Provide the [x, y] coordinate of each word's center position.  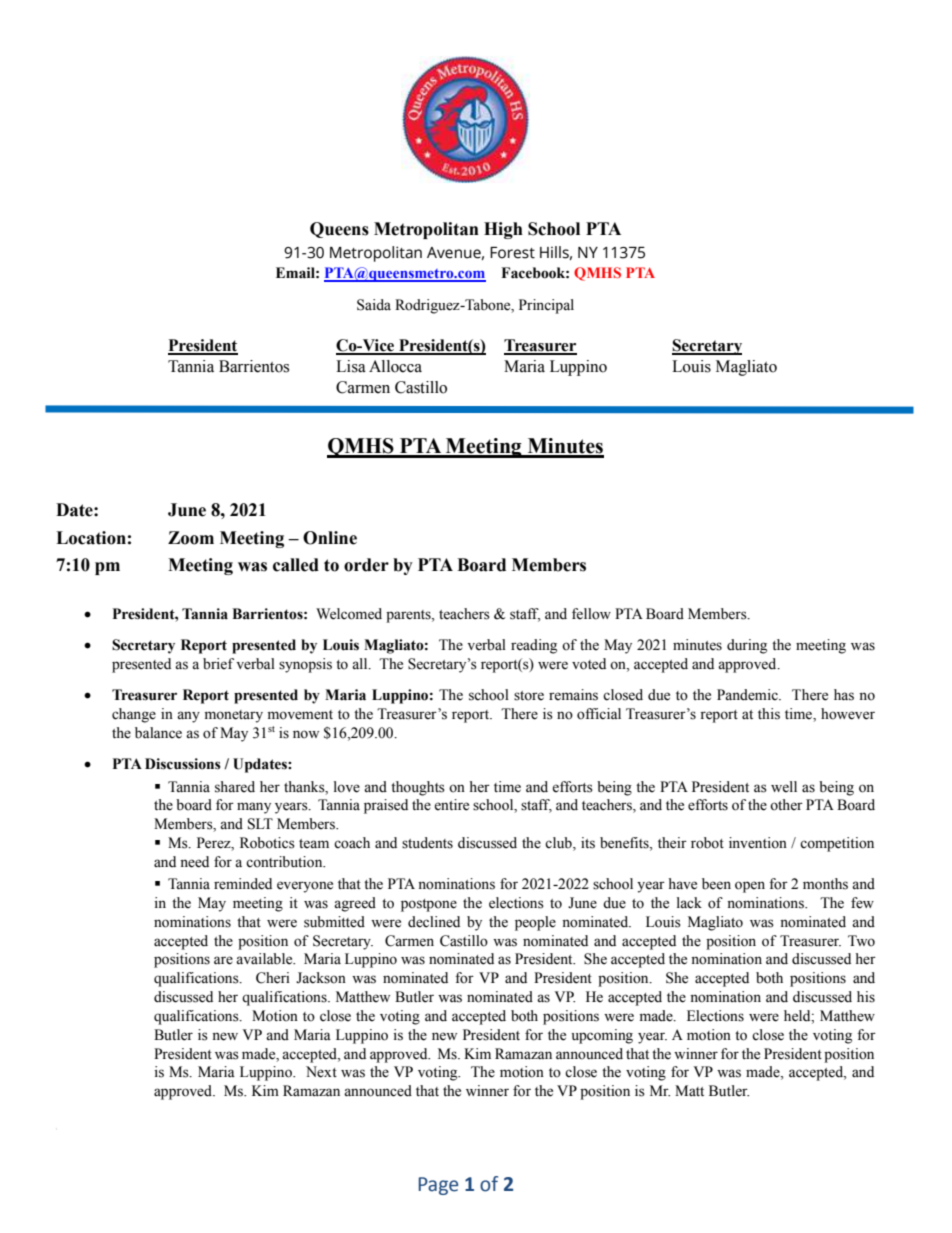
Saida [374, 305]
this [769, 714]
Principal [546, 306]
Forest [512, 253]
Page [438, 1186]
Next [321, 1072]
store [529, 696]
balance [158, 733]
